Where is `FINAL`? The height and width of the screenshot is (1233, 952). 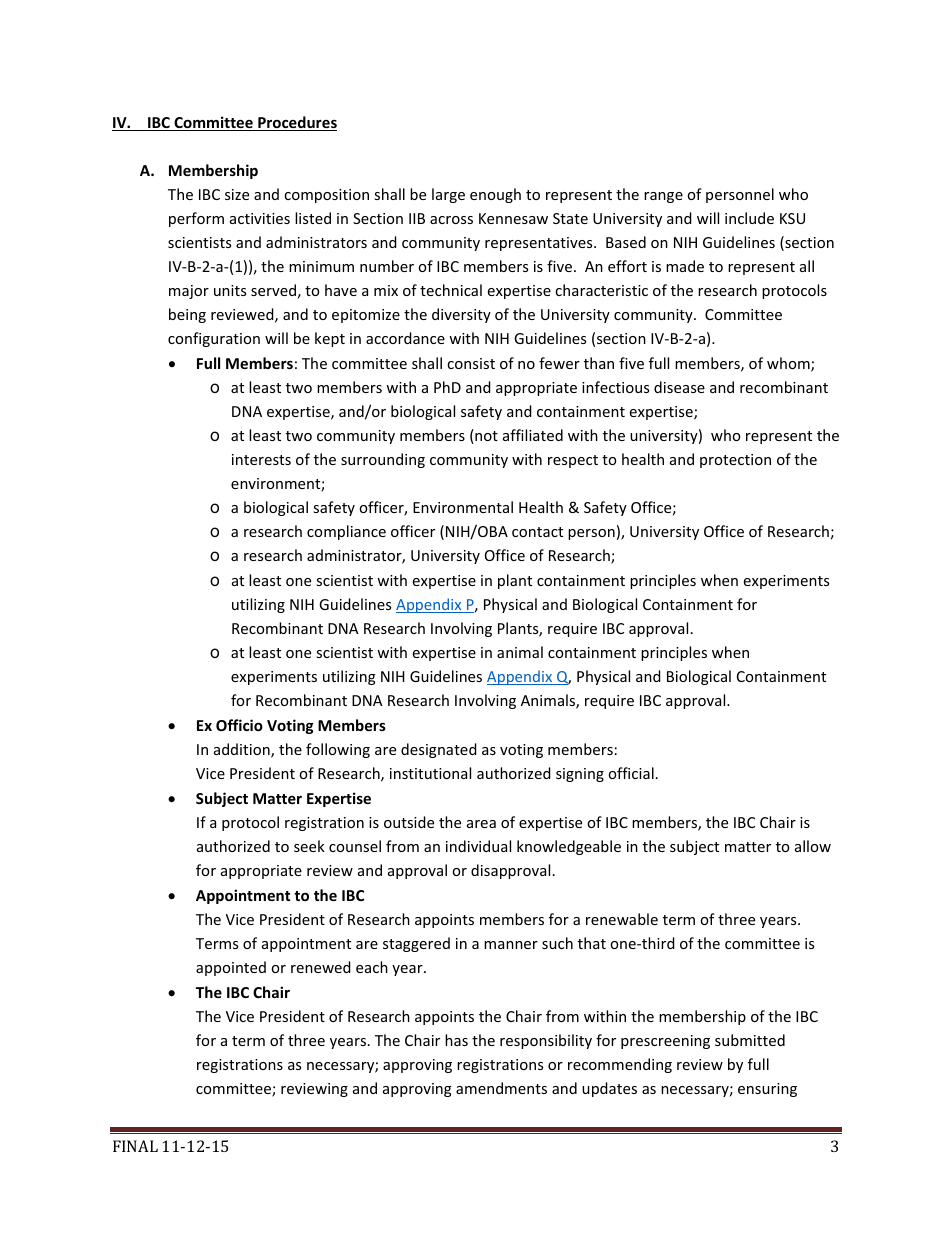 FINAL is located at coordinates (135, 1146).
